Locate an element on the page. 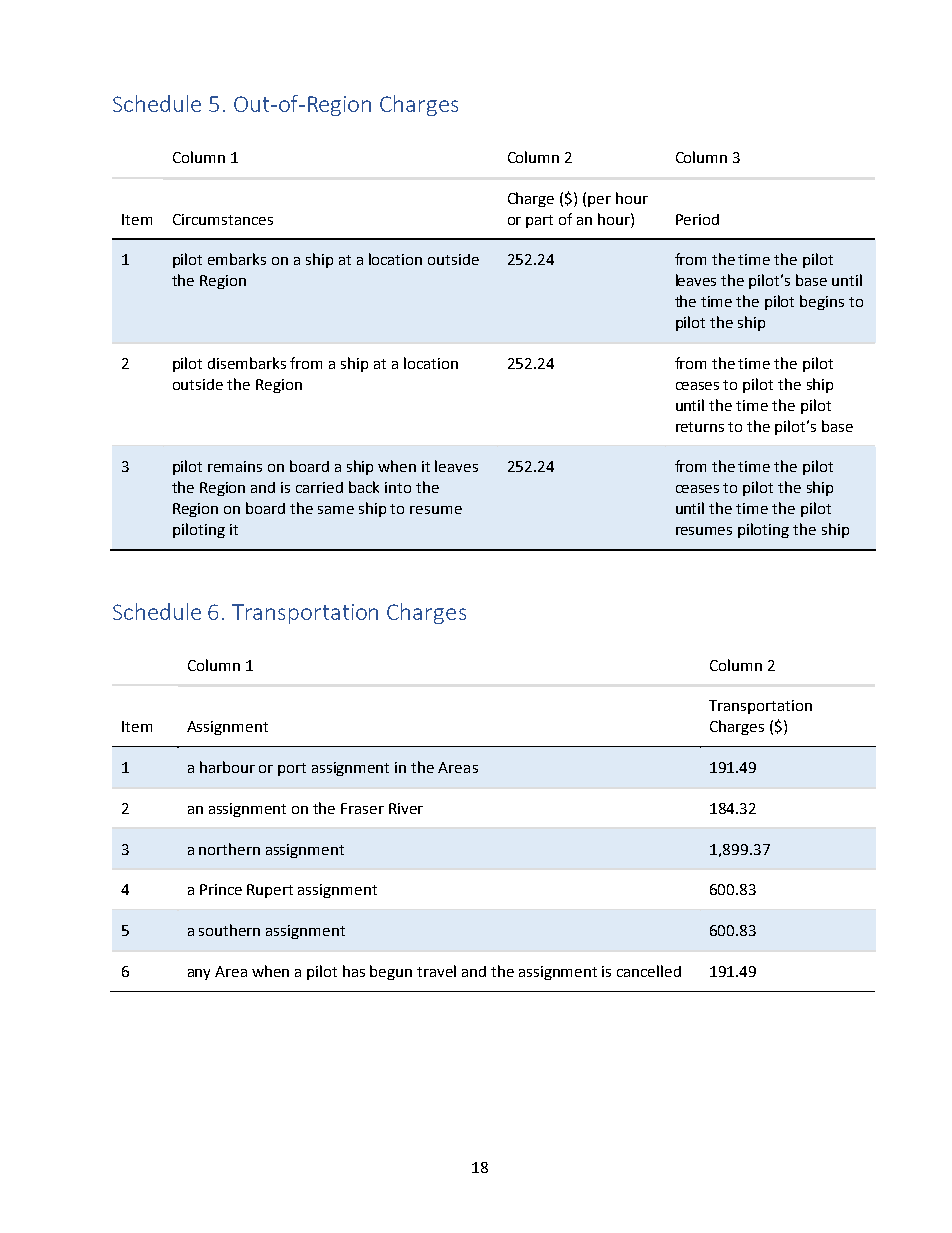  into is located at coordinates (398, 487).
